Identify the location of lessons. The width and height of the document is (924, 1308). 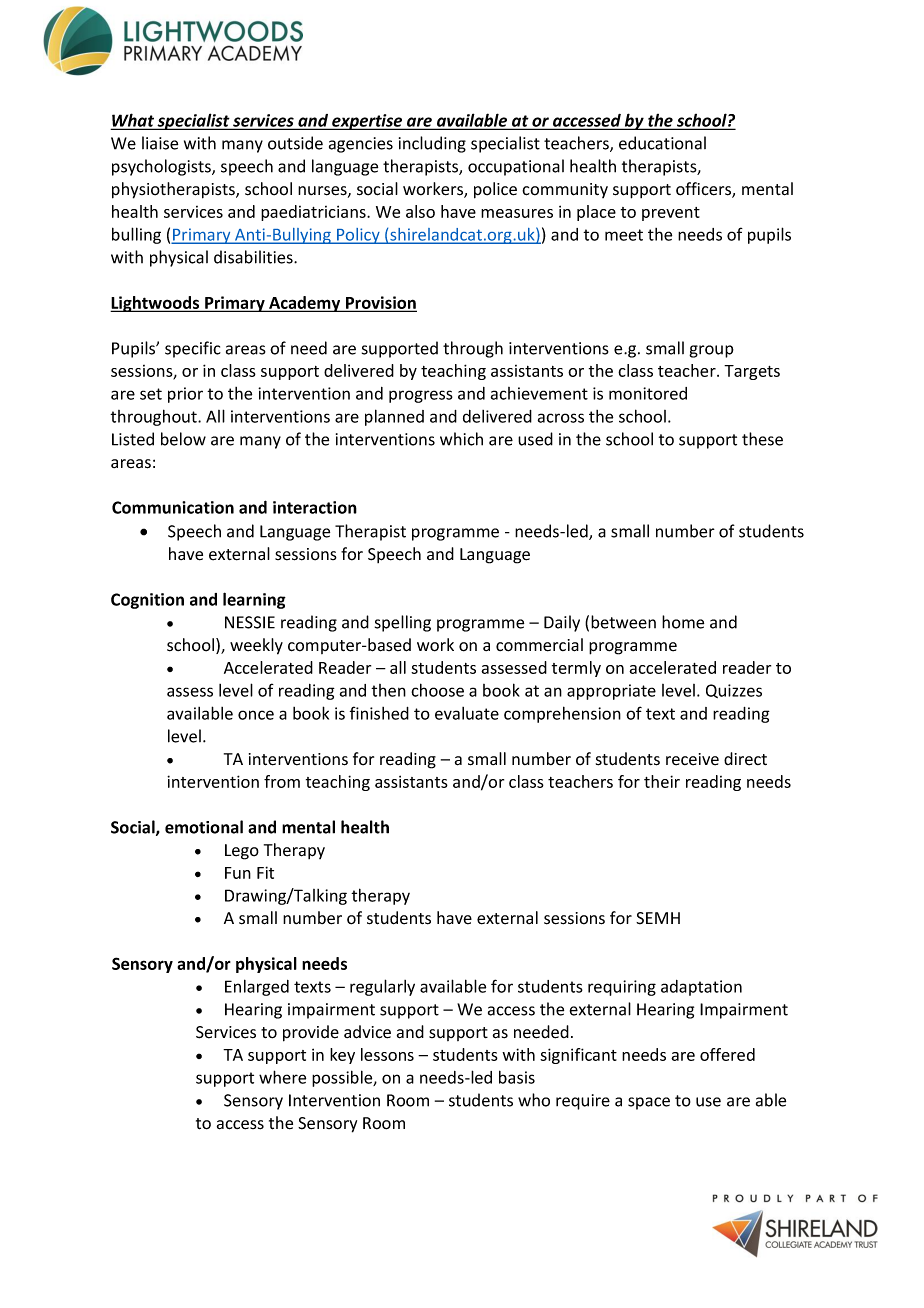
(387, 1054).
